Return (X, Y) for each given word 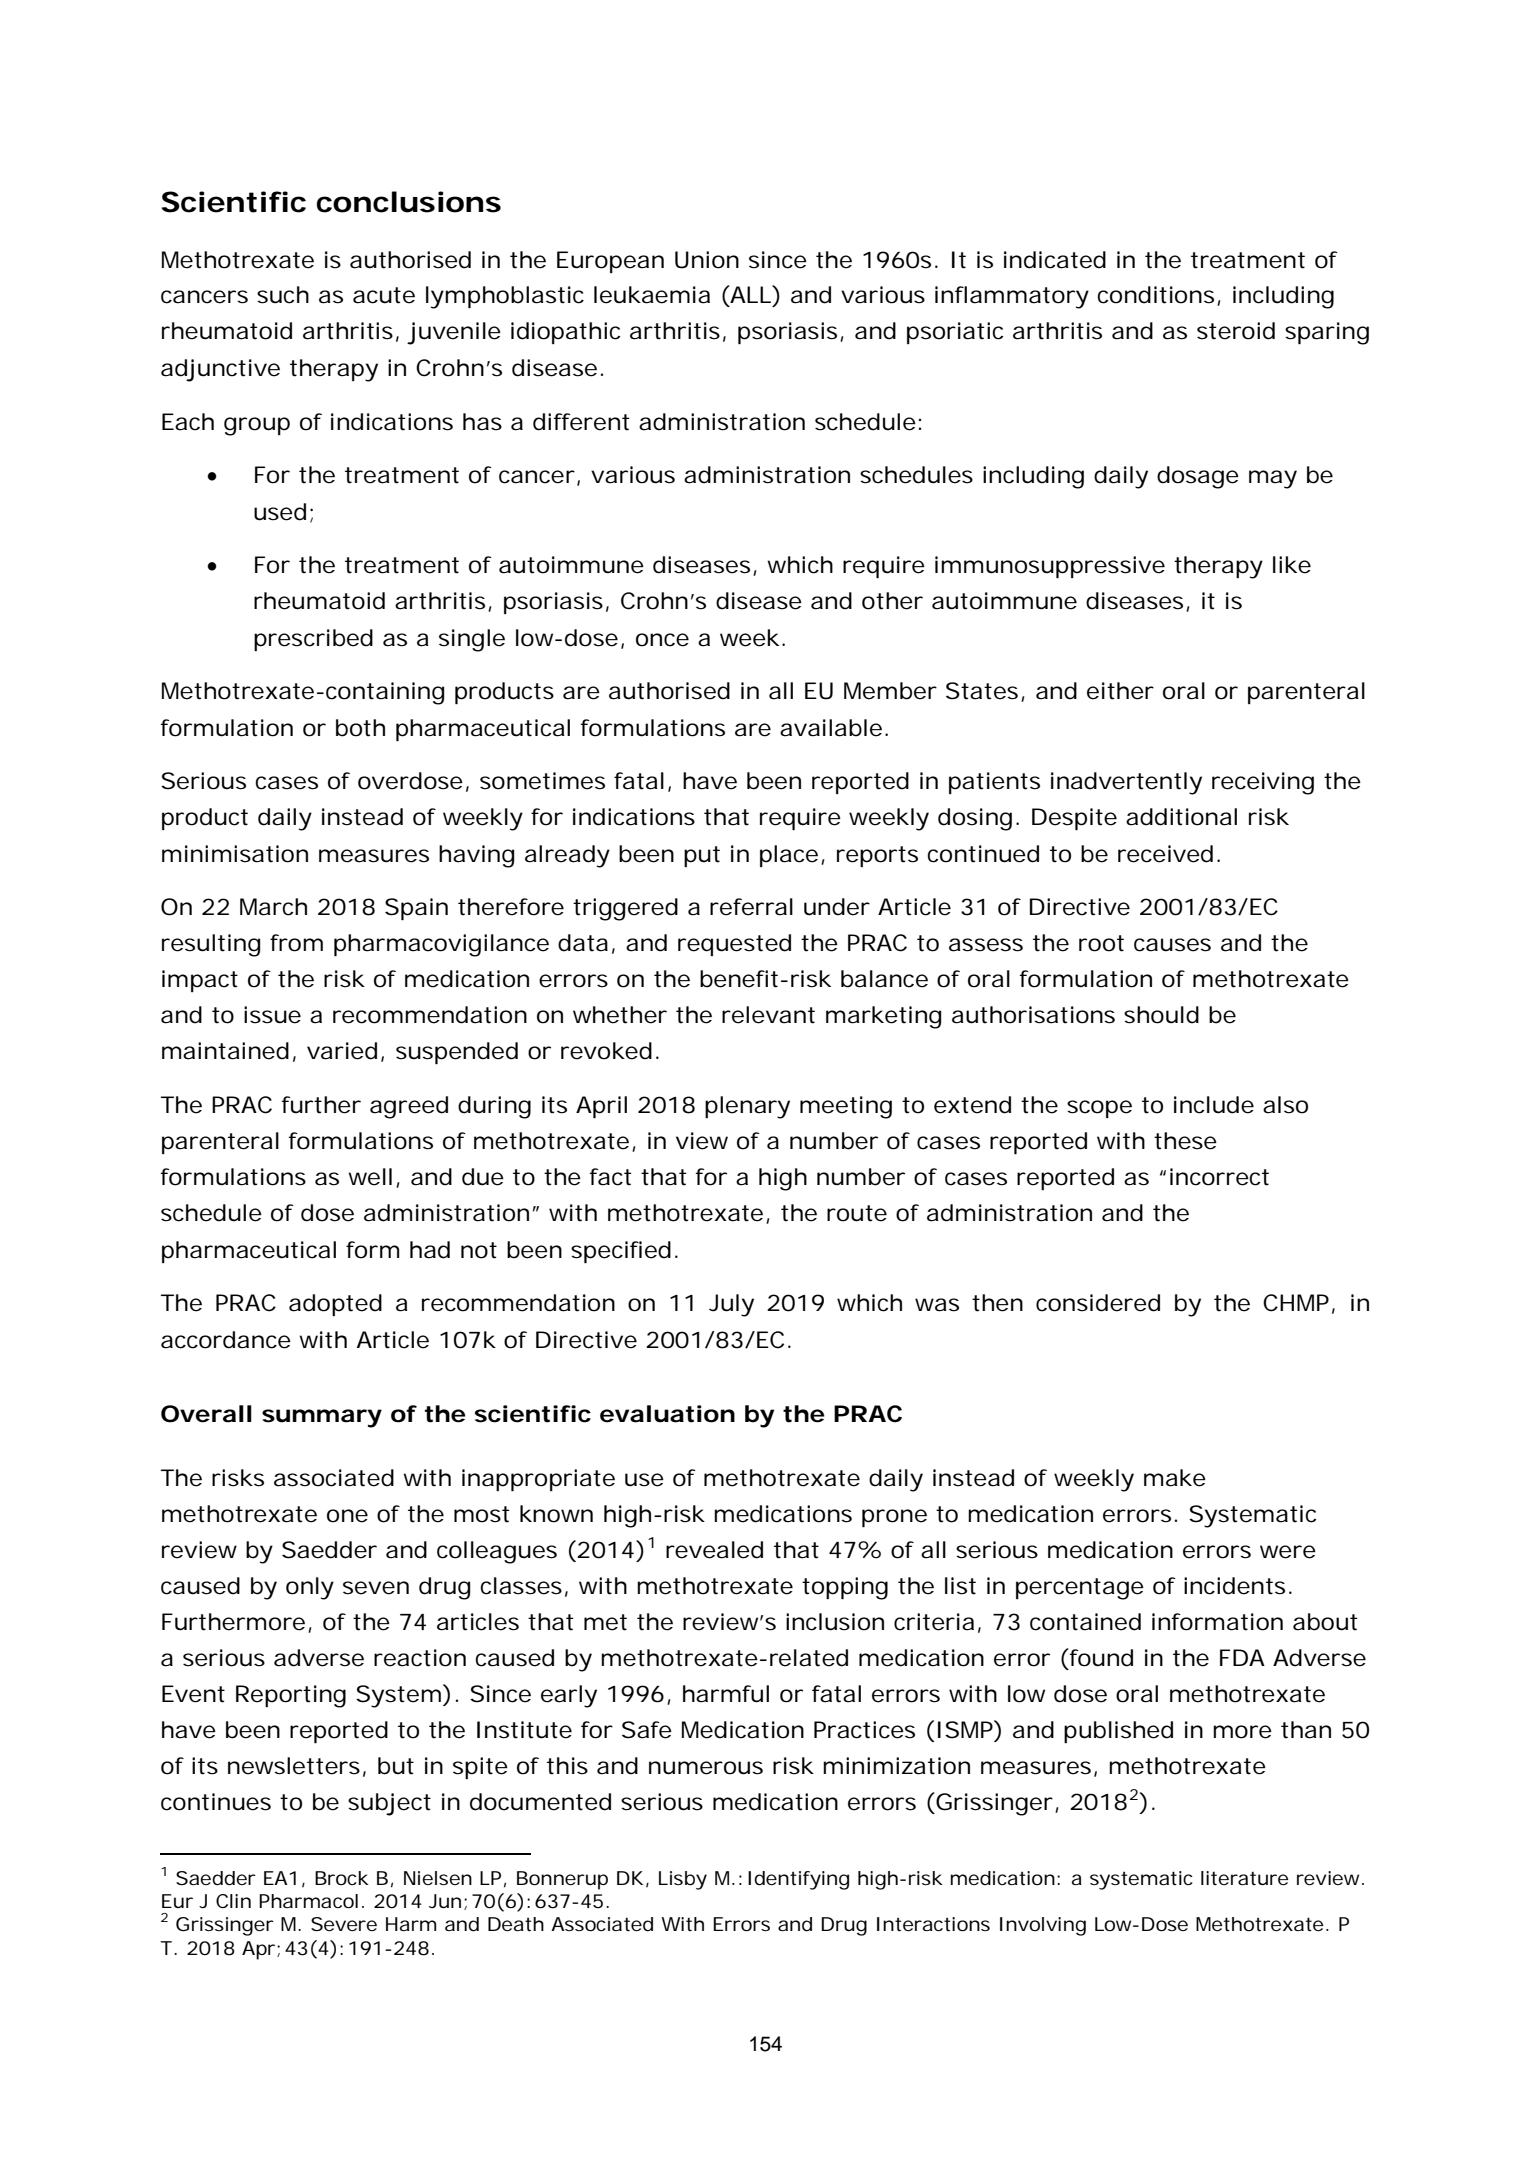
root (1101, 943)
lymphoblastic (505, 297)
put (702, 856)
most (481, 1514)
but (396, 1766)
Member (890, 691)
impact (200, 981)
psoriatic (955, 333)
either (1120, 691)
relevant (768, 1015)
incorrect (1219, 1177)
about (1325, 1622)
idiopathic (565, 333)
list (960, 1586)
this (567, 1766)
